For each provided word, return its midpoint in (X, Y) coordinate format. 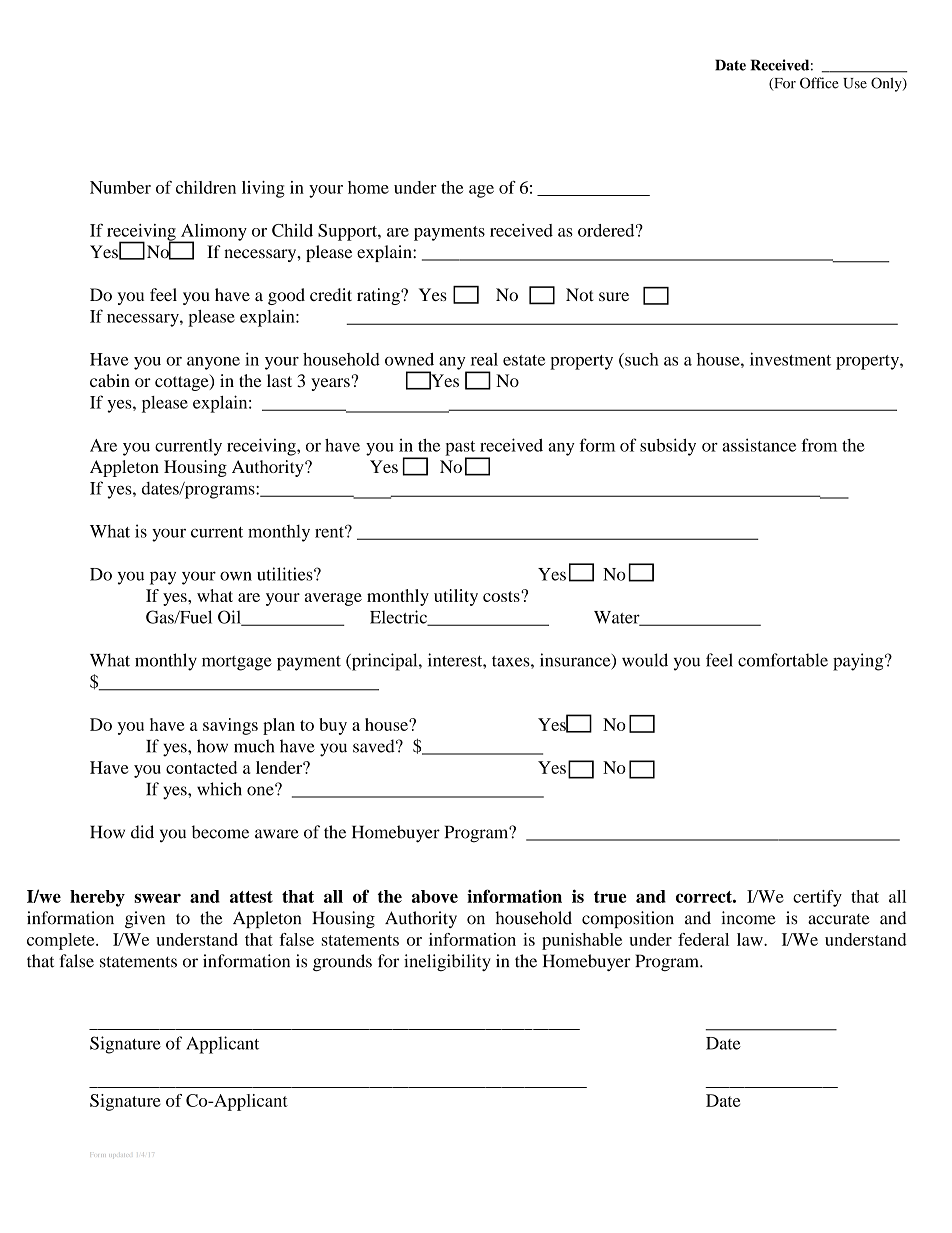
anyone (213, 363)
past (461, 449)
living (263, 189)
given (145, 919)
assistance (759, 445)
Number (120, 187)
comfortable (783, 660)
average (333, 599)
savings (230, 726)
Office (819, 83)
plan (279, 726)
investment (790, 359)
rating (379, 296)
